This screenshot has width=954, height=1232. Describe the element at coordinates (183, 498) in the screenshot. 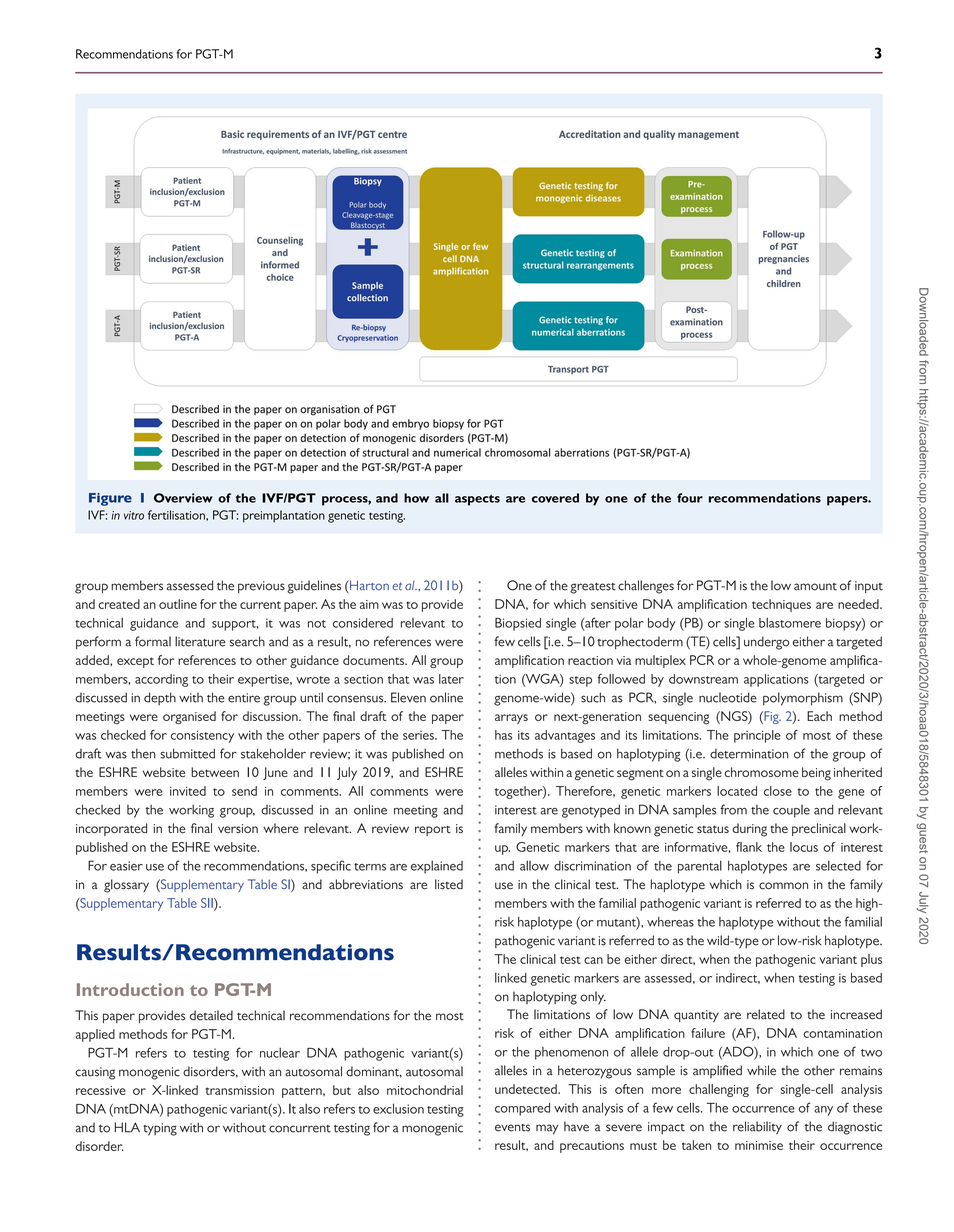

I see `Overview` at that location.
